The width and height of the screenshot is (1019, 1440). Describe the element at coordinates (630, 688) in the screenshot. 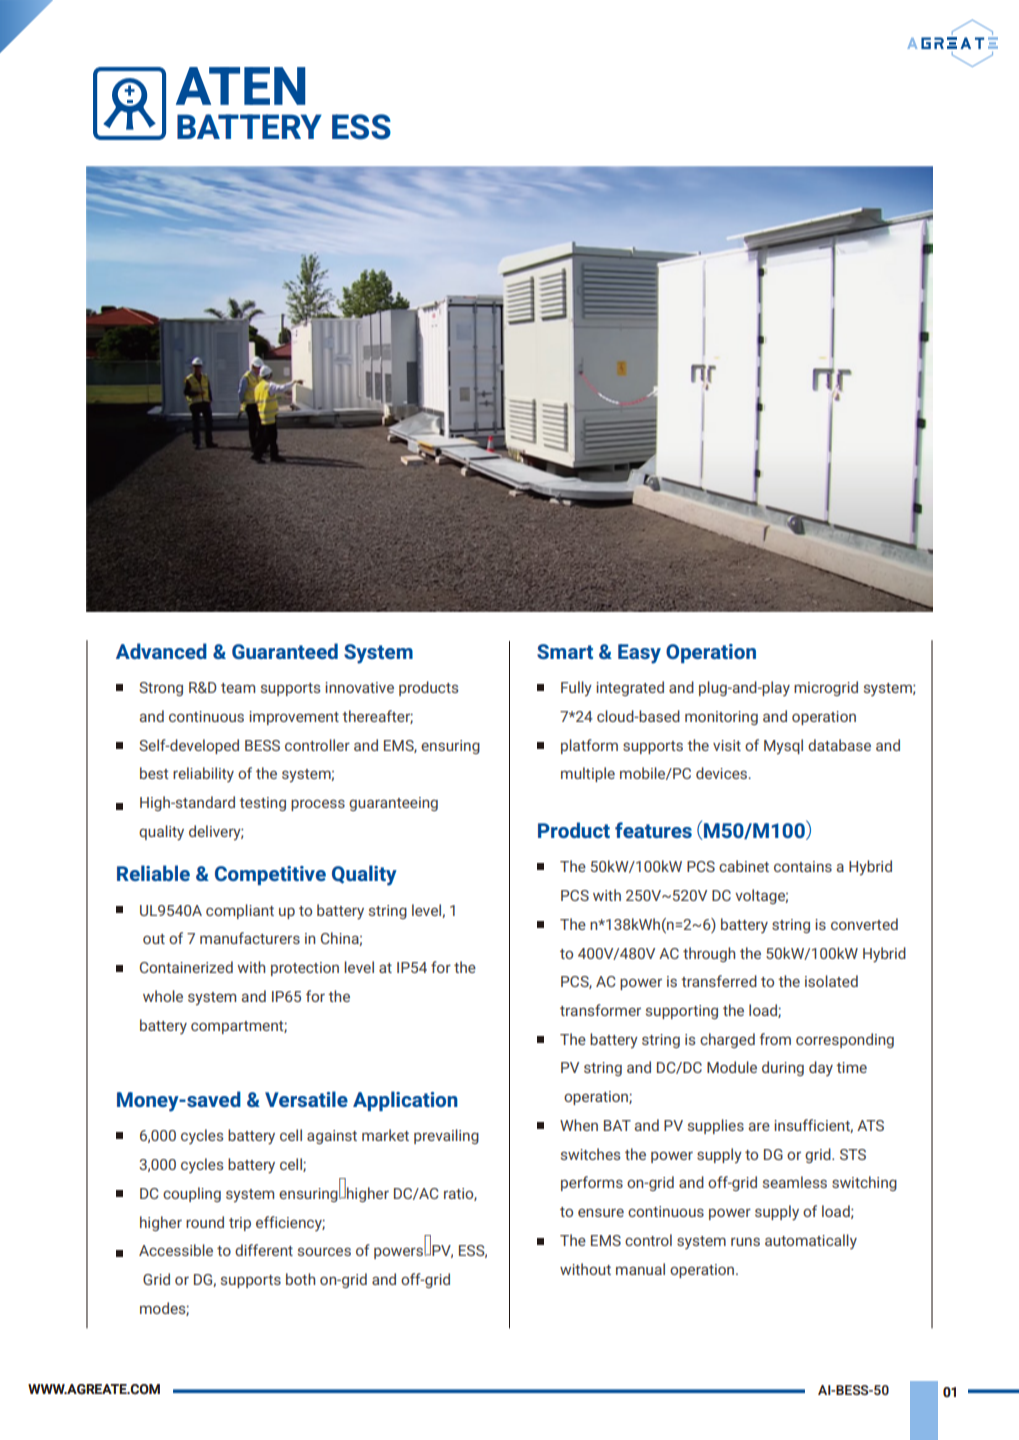

I see `integrated` at that location.
